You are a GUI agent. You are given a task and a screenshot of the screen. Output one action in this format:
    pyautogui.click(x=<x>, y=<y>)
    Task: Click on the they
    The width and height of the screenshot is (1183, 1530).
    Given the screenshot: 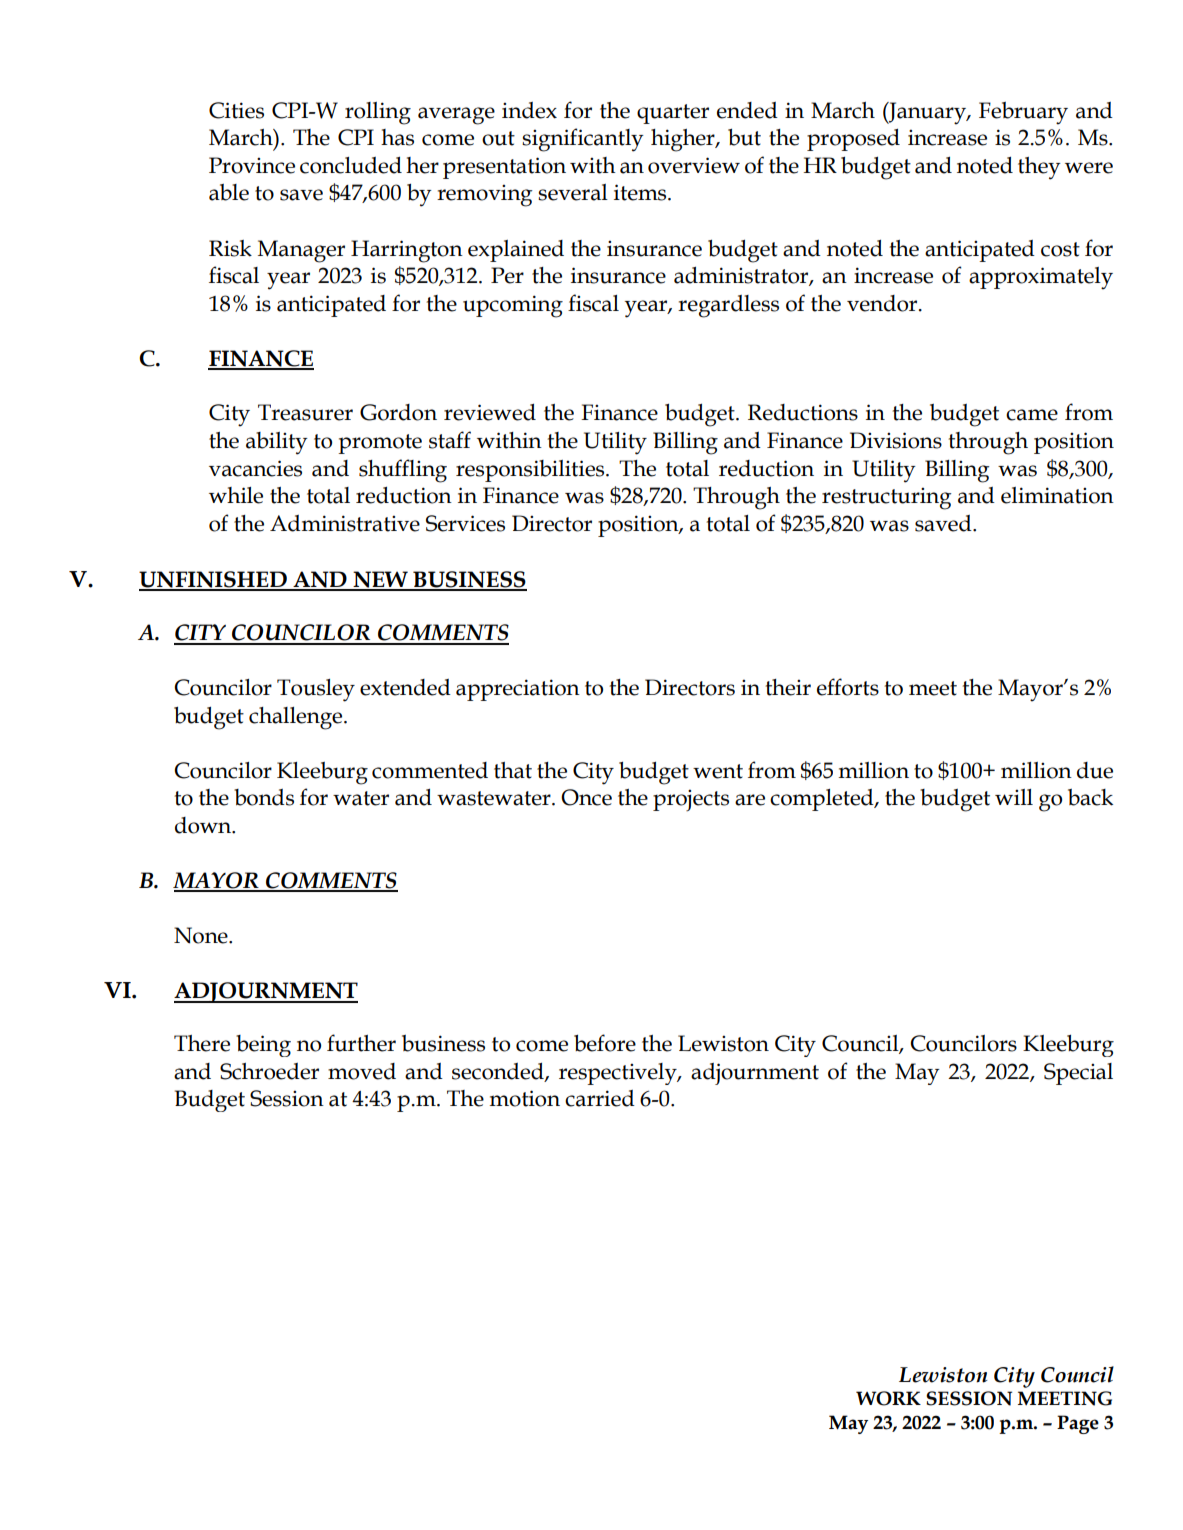 What is the action you would take?
    pyautogui.click(x=1039, y=168)
